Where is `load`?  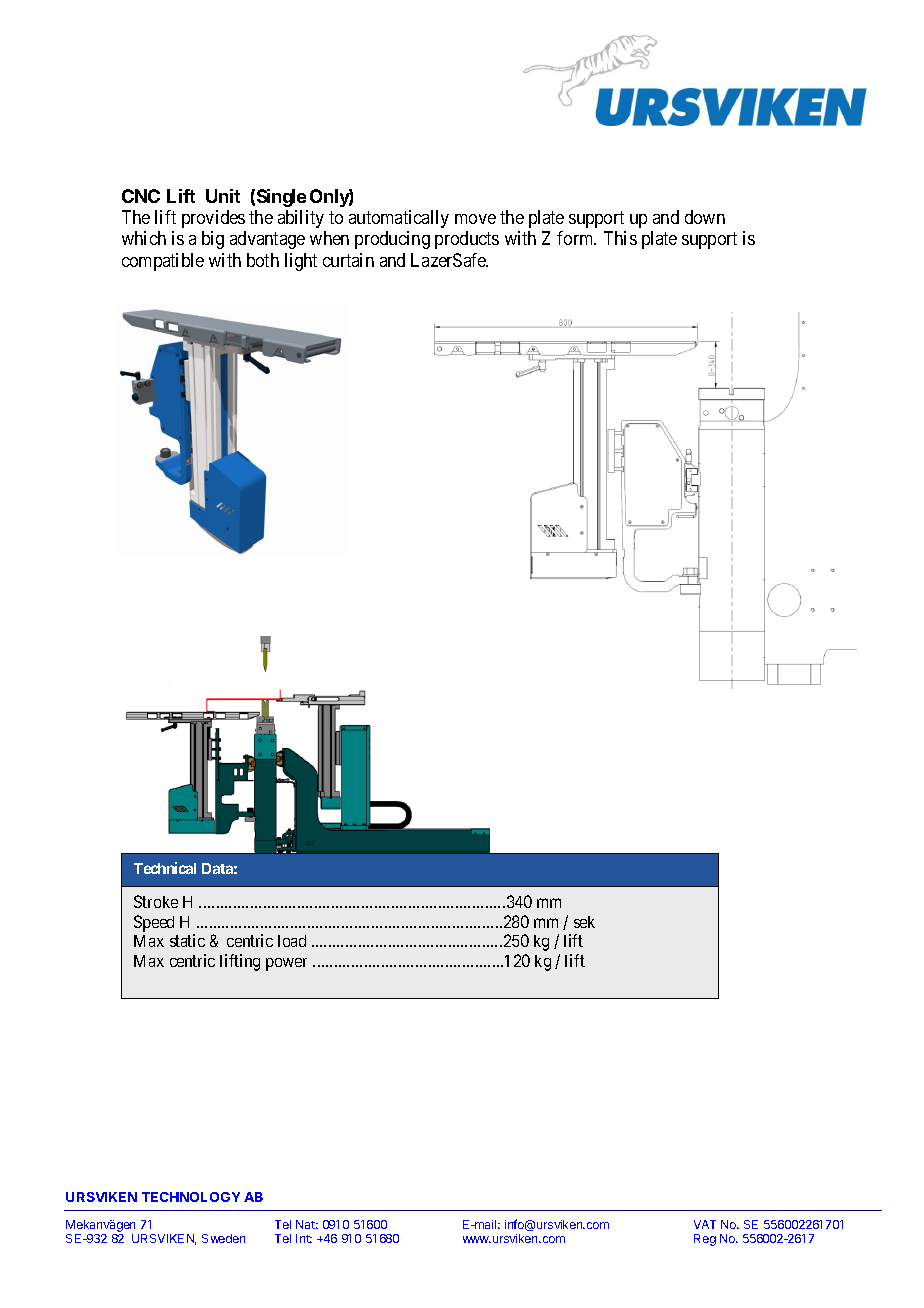 load is located at coordinates (292, 941).
